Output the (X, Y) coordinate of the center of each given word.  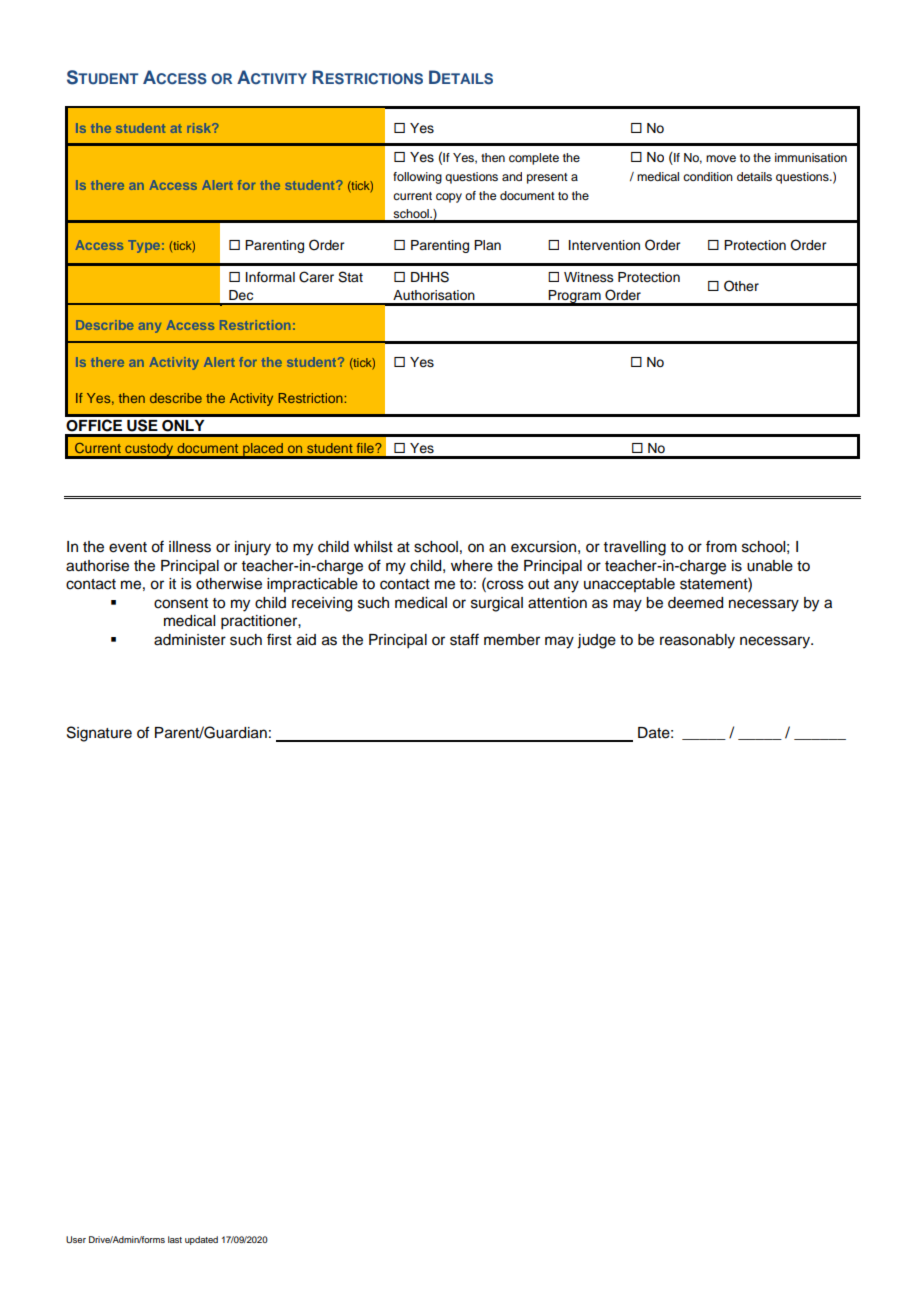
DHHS (430, 277)
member (512, 640)
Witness (589, 277)
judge (596, 641)
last (175, 1239)
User (76, 1239)
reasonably (697, 641)
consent (181, 603)
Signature (99, 734)
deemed (695, 603)
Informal (270, 277)
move (721, 158)
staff (464, 639)
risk (200, 128)
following (417, 178)
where (472, 566)
